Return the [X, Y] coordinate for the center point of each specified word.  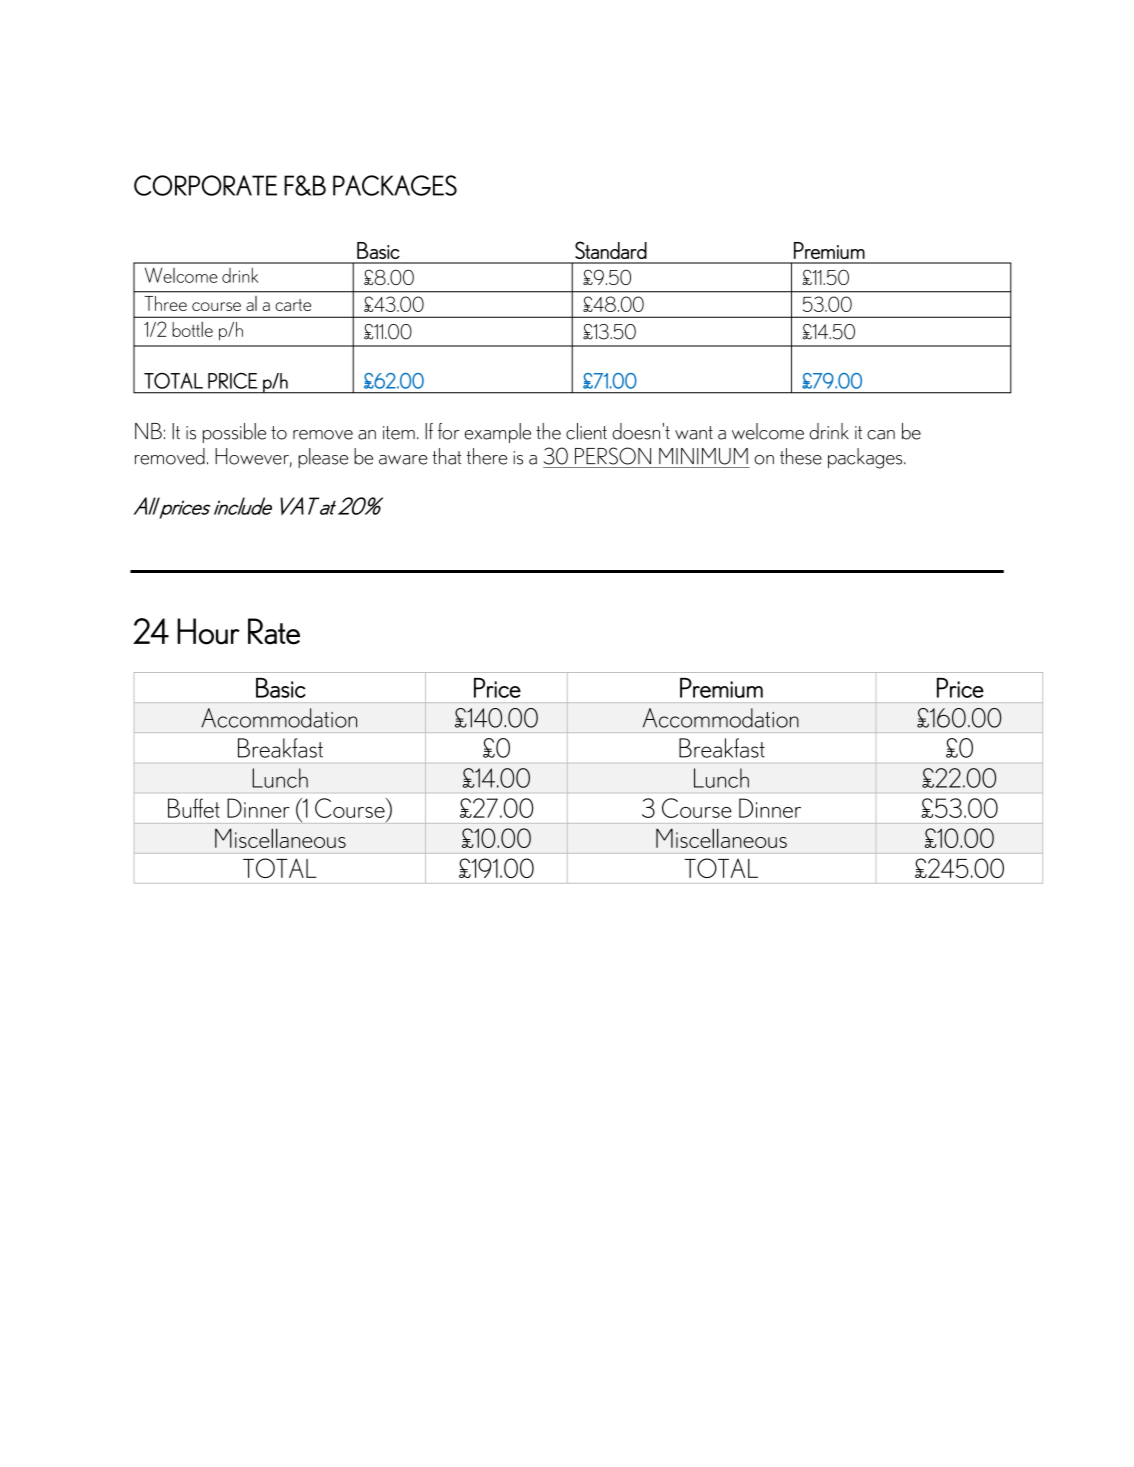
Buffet [194, 808]
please [323, 458]
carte [293, 305]
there [487, 456]
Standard [611, 250]
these [801, 456]
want [694, 433]
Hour [208, 631]
